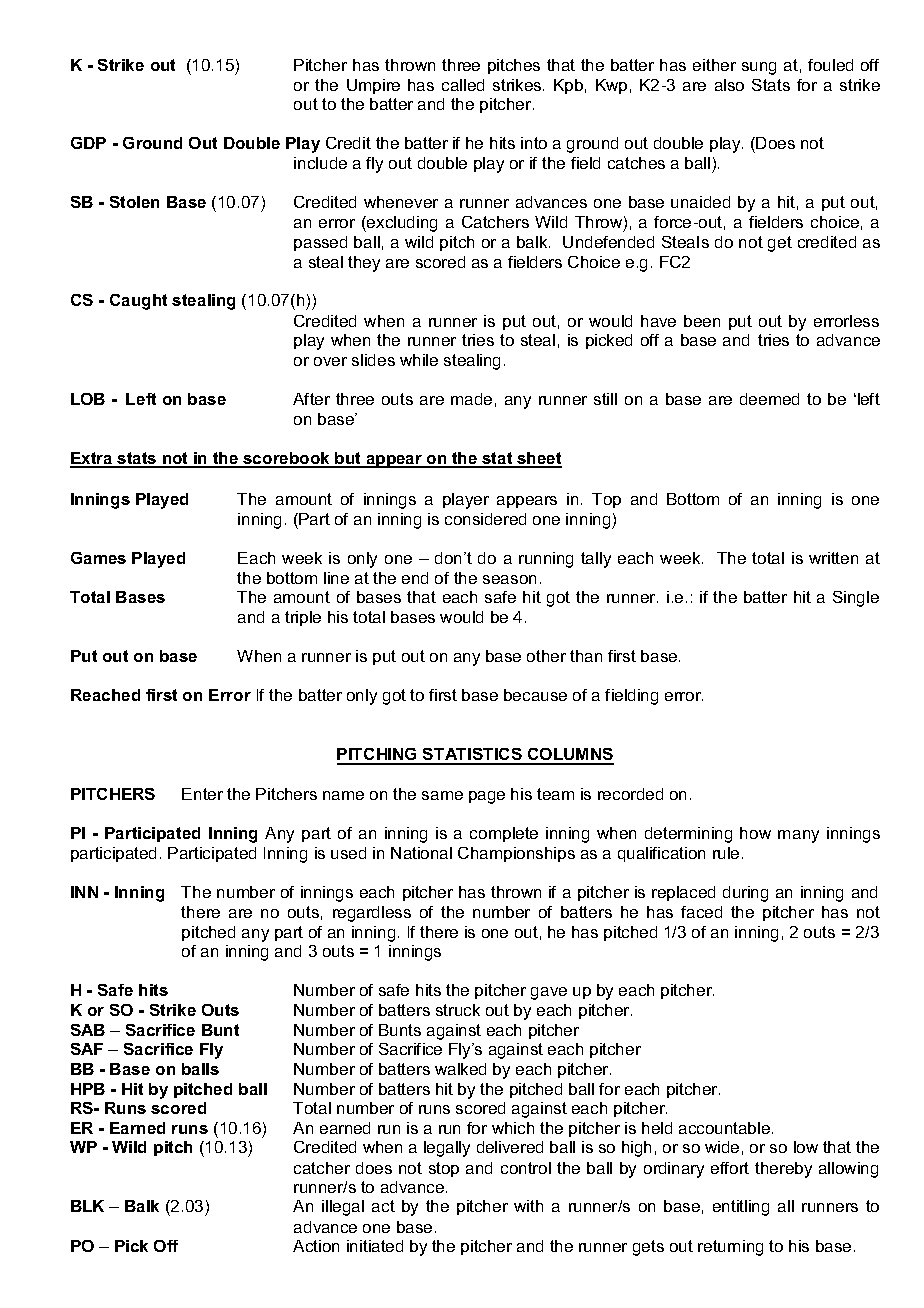 This document has width=924, height=1308. I want to click on with, so click(528, 1206).
